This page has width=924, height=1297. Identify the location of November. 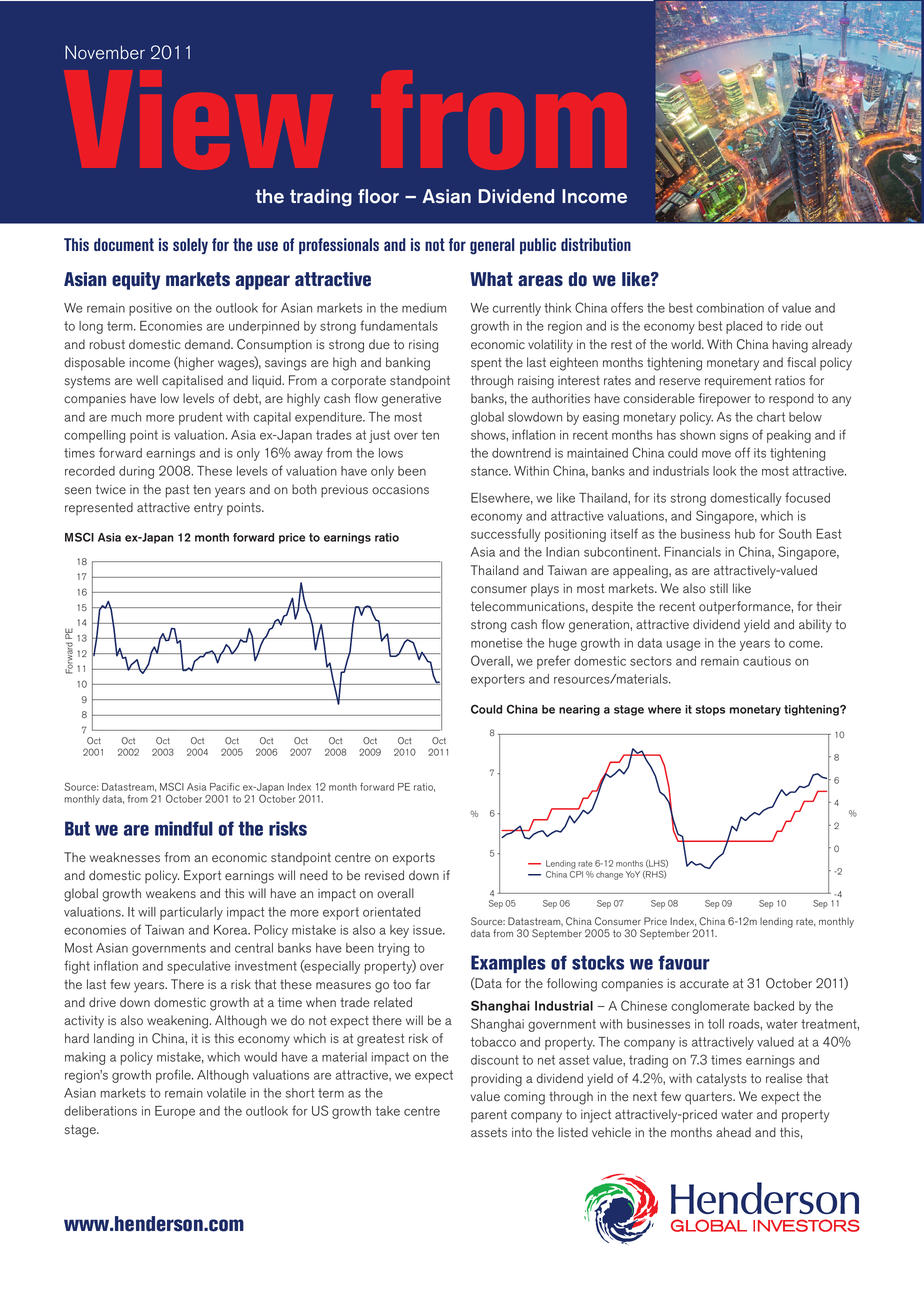
(105, 52).
